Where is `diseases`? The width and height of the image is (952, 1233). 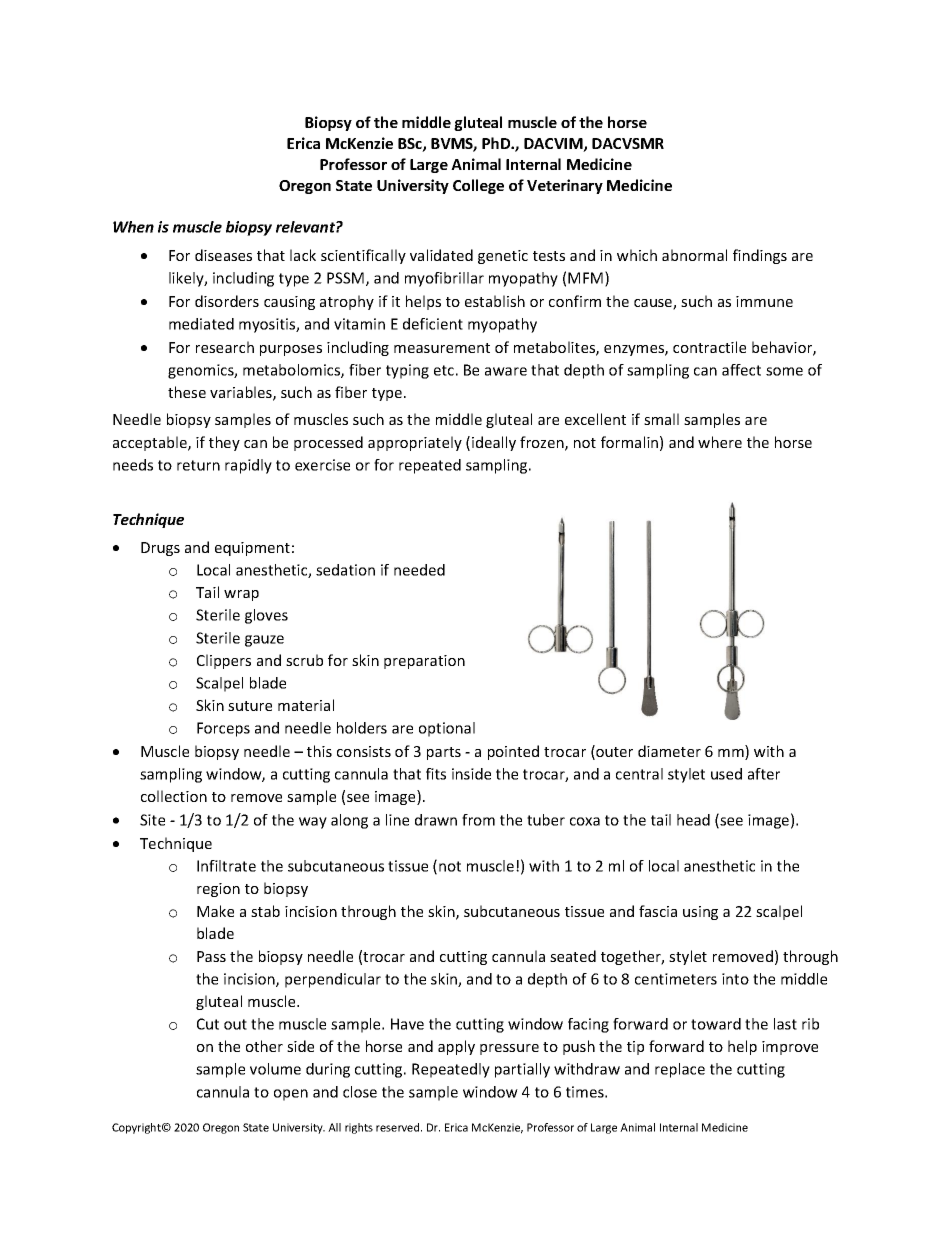 diseases is located at coordinates (223, 255).
